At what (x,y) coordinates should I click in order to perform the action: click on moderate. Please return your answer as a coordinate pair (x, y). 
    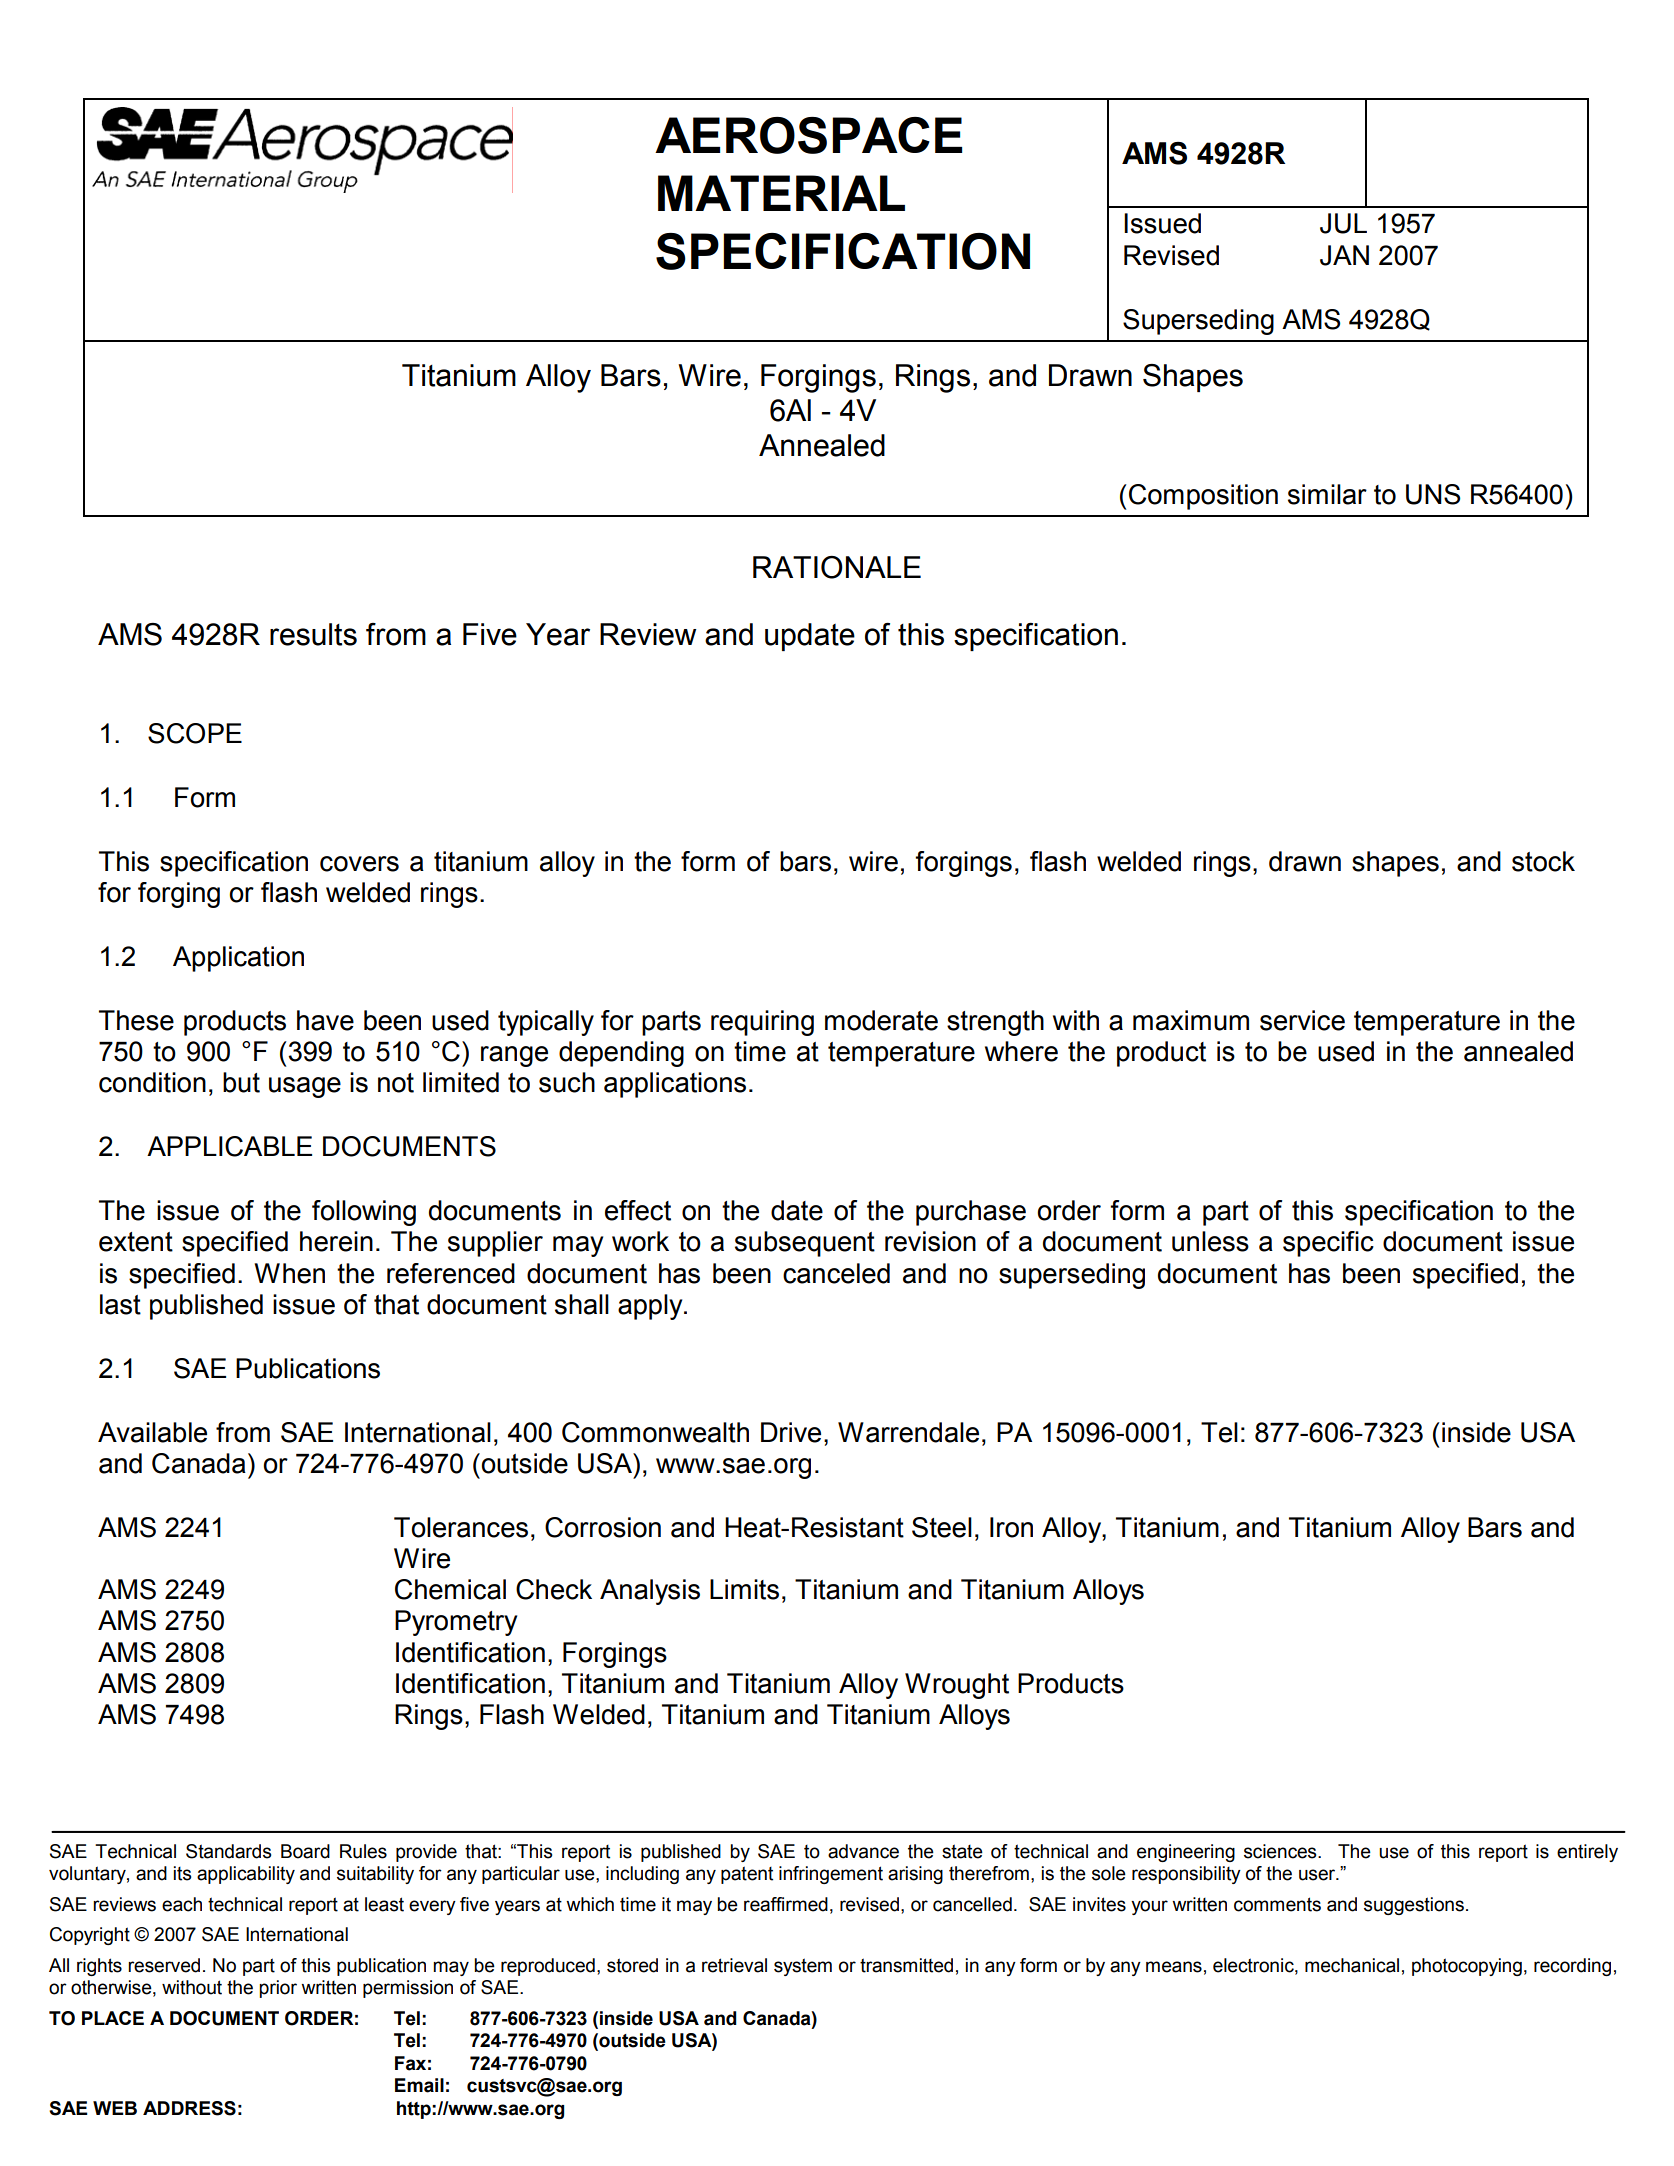
    Looking at the image, I should click on (881, 1020).
